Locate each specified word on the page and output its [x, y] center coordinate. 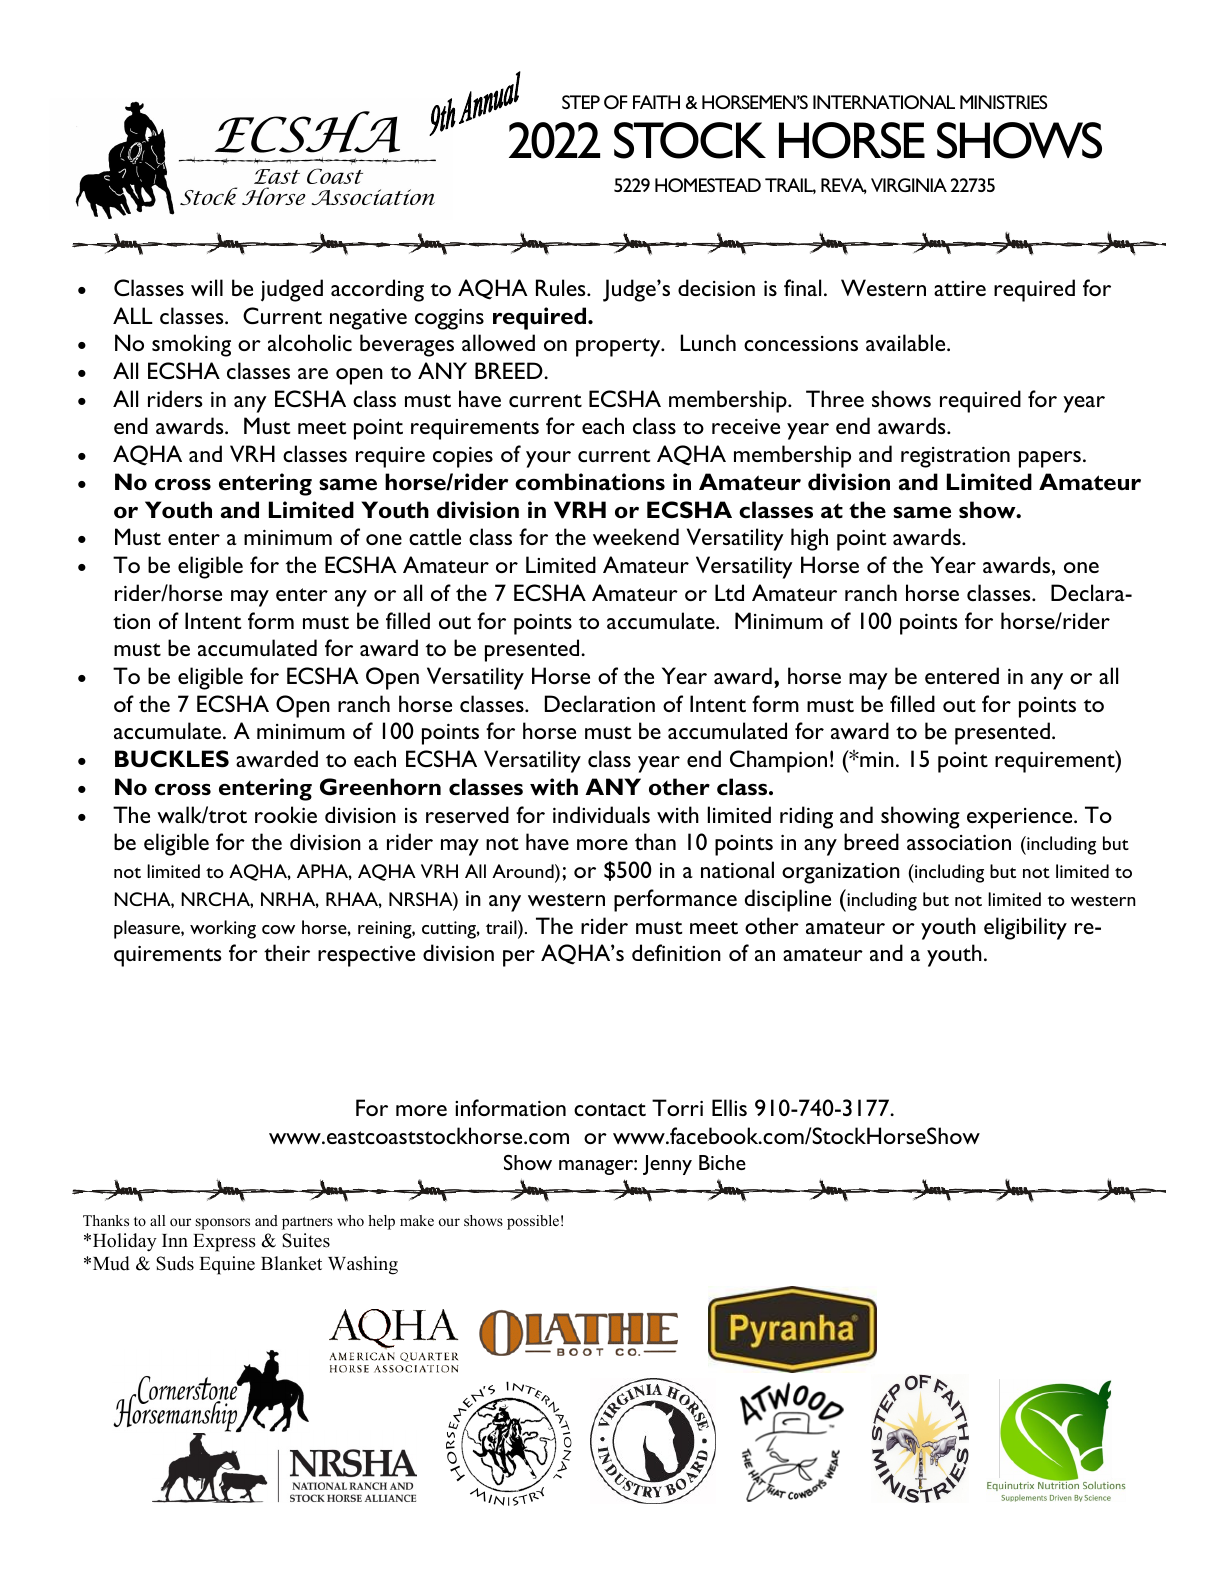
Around [524, 871]
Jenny [667, 1165]
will [207, 287]
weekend [636, 536]
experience [1021, 818]
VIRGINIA [909, 185]
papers [1050, 459]
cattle [435, 536]
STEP [581, 102]
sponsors [223, 1224]
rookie [286, 814]
